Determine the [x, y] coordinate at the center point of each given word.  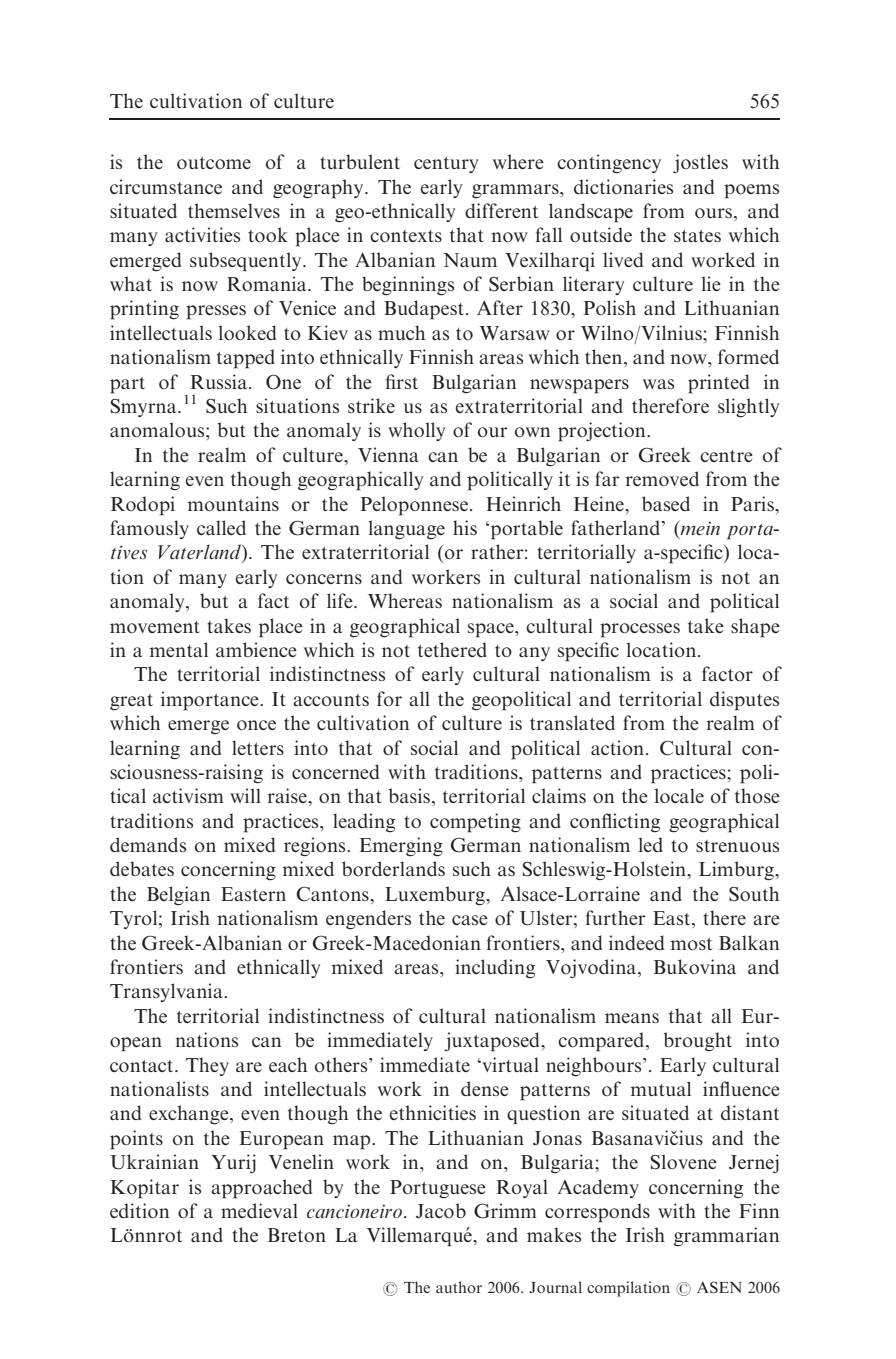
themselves [234, 210]
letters [258, 747]
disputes [744, 701]
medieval [259, 1210]
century [446, 165]
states [697, 236]
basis [409, 795]
